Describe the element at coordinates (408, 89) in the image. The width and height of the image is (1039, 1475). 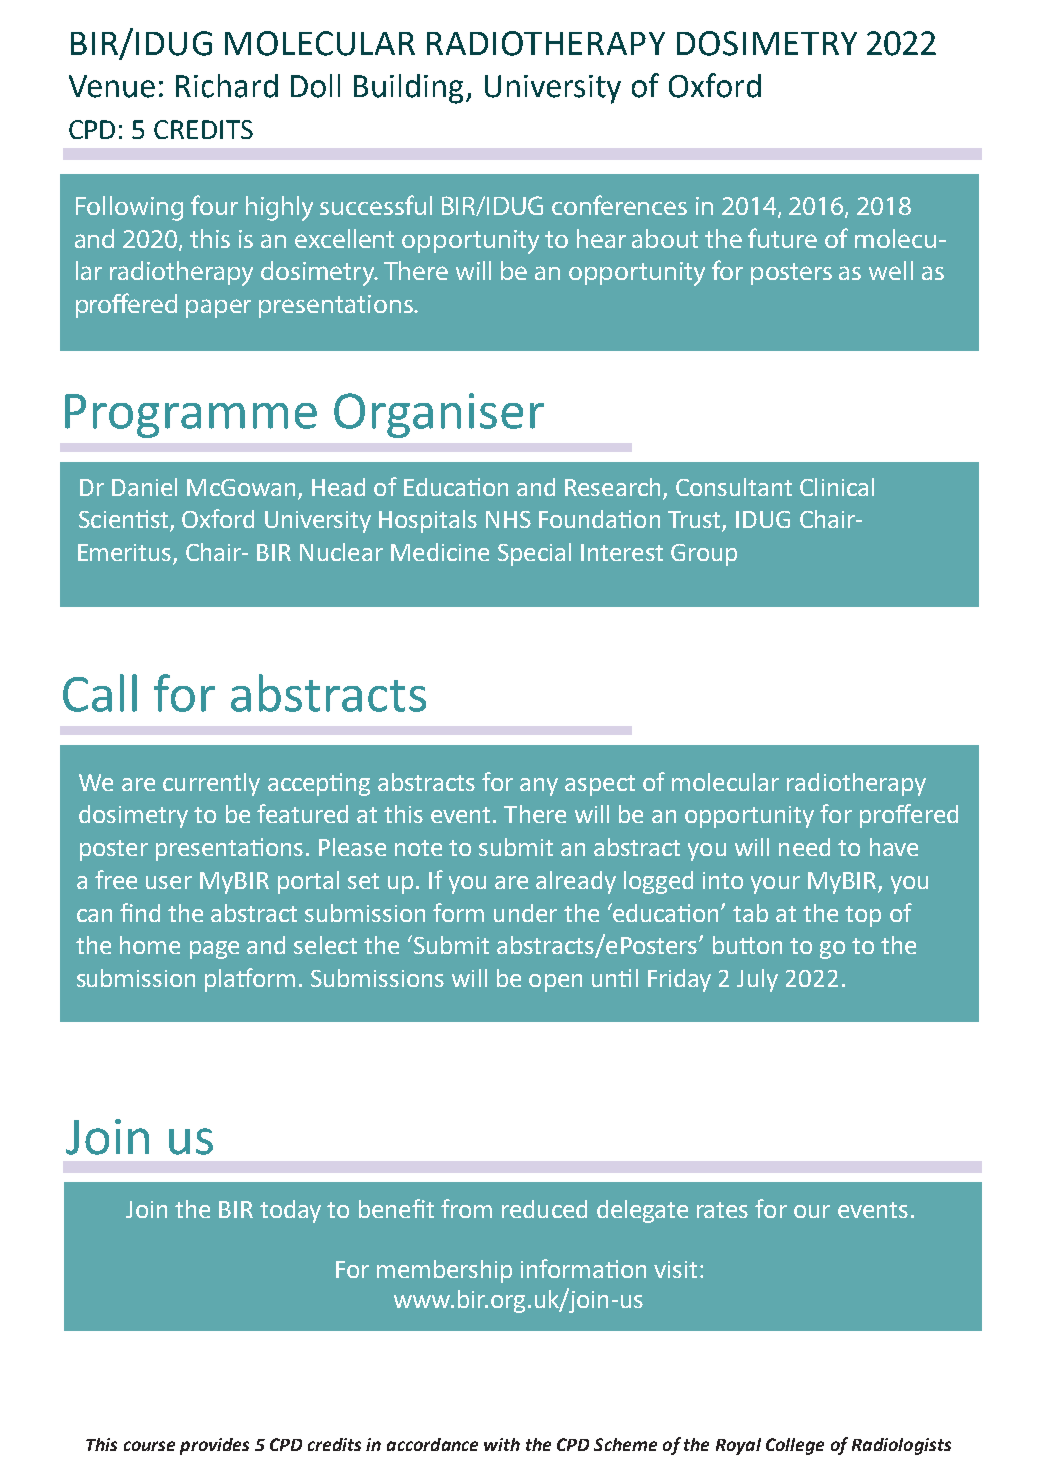
I see `Building` at that location.
